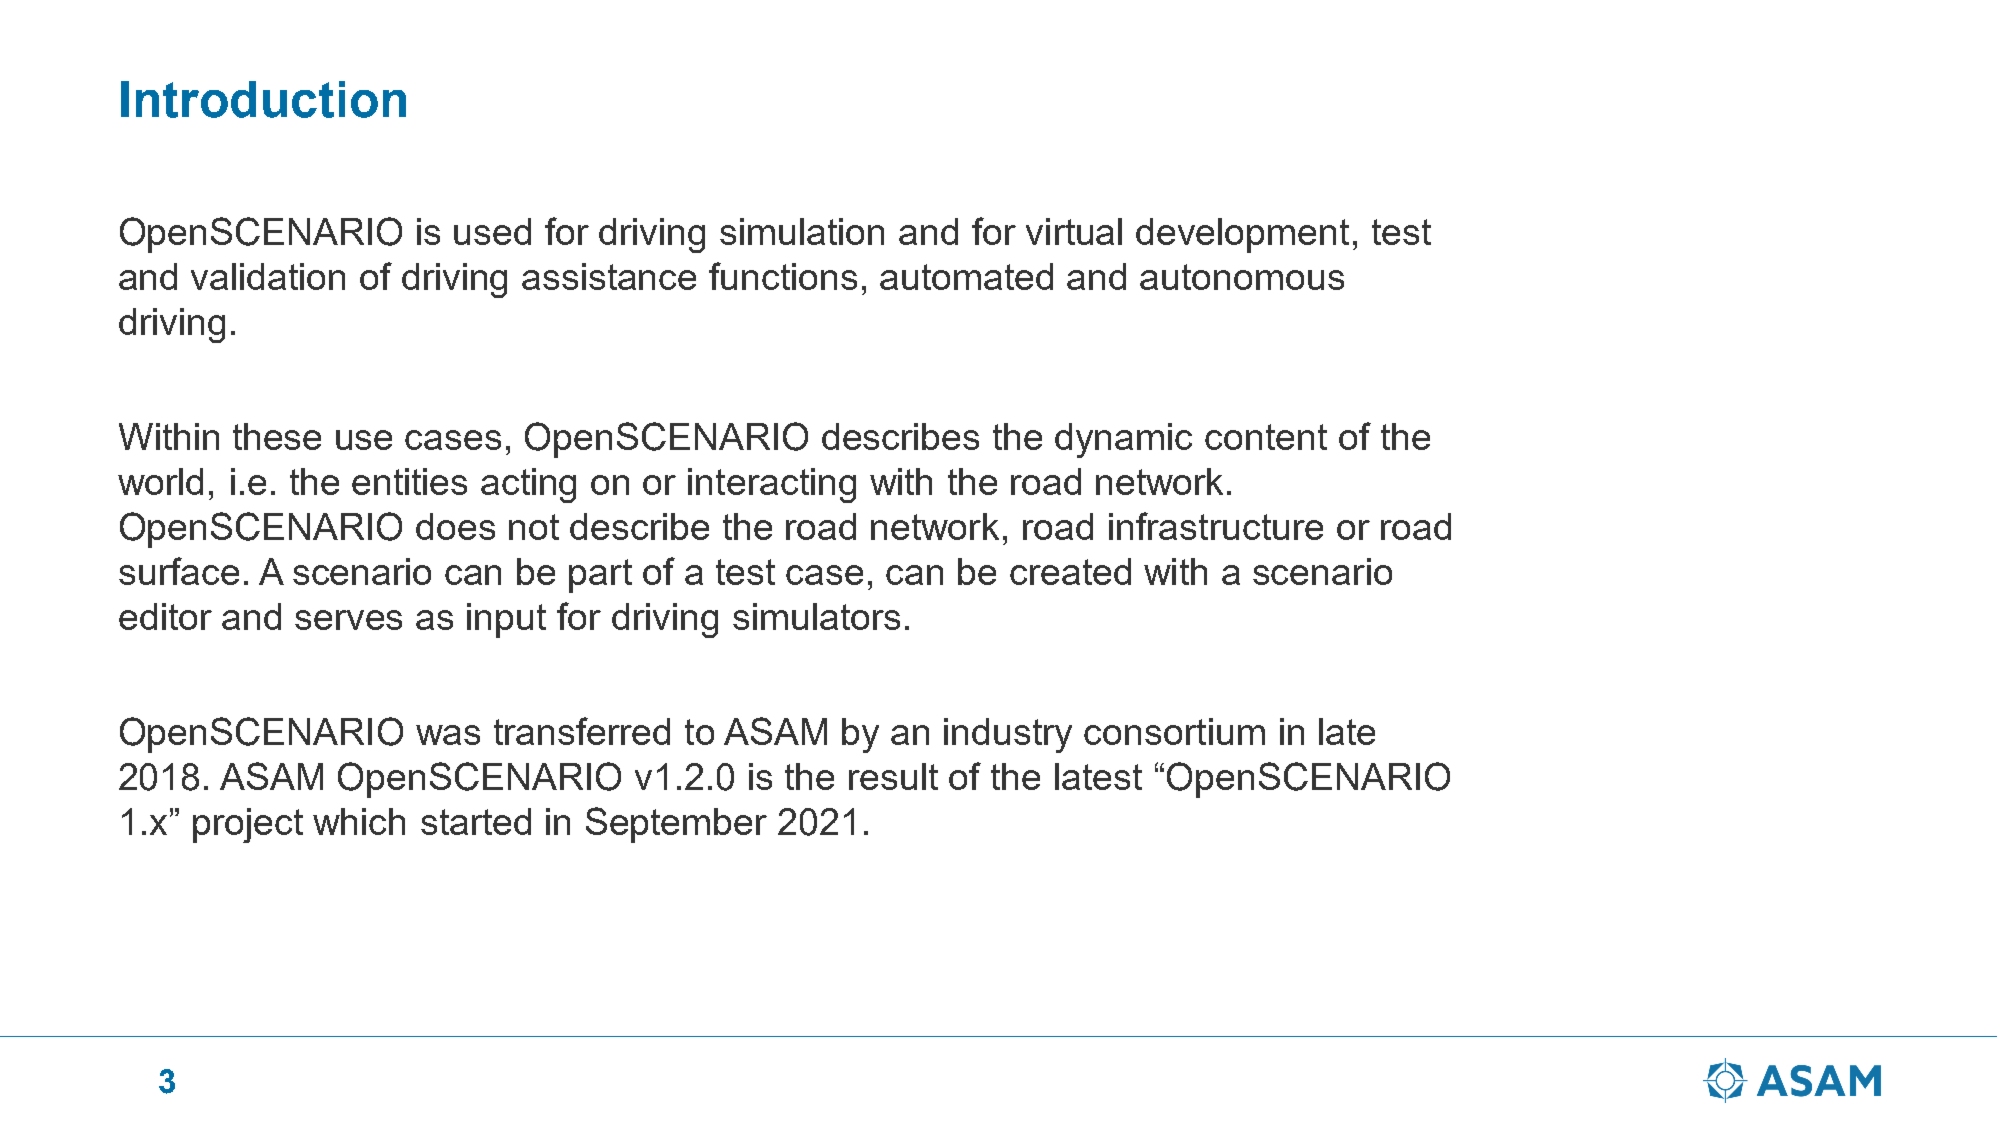 This image has height=1125, width=1999. Describe the element at coordinates (277, 436) in the image. I see `these` at that location.
